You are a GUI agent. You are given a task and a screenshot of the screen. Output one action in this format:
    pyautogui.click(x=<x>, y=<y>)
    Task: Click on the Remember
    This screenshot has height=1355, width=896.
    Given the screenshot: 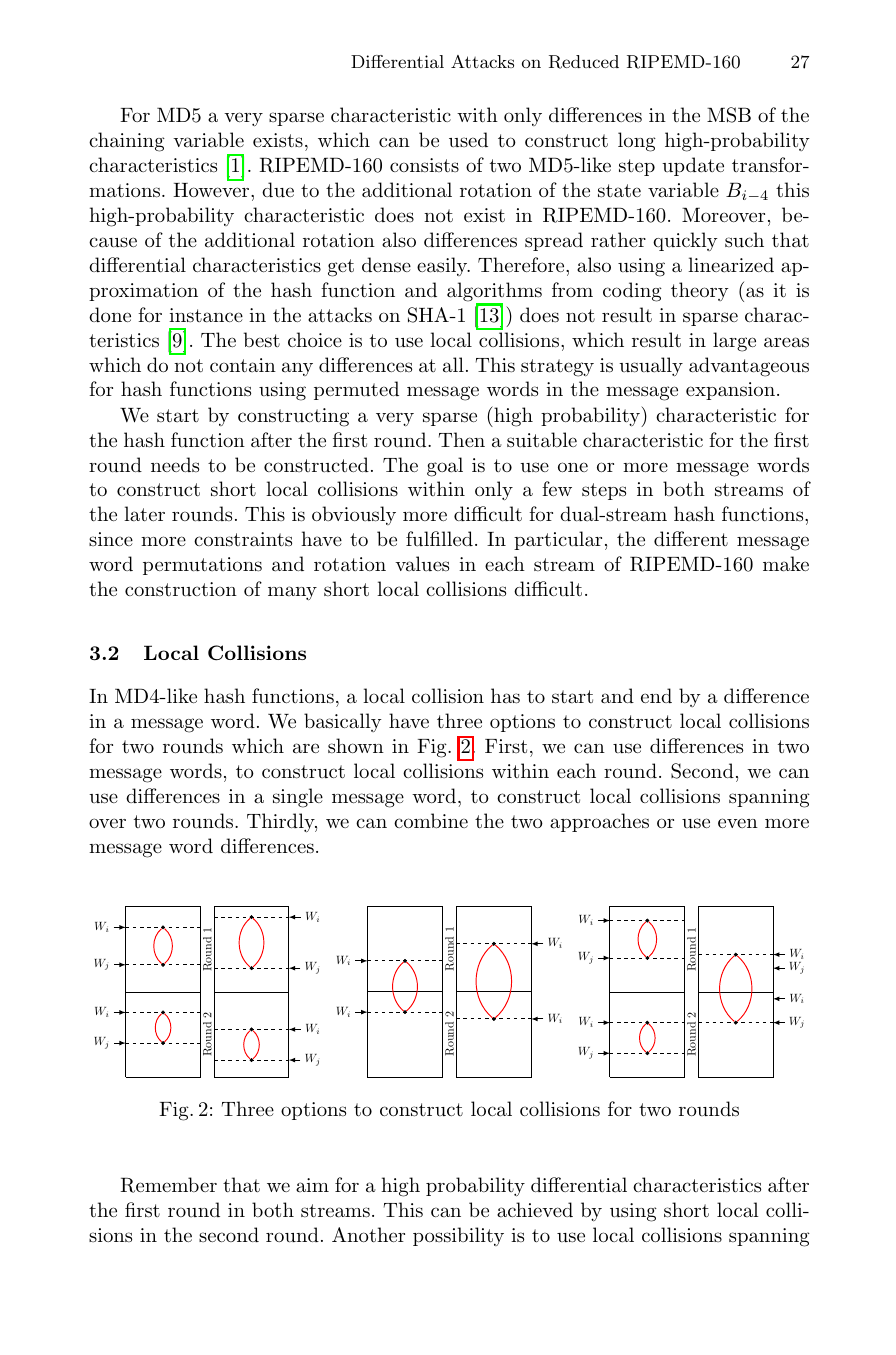 What is the action you would take?
    pyautogui.click(x=169, y=1185)
